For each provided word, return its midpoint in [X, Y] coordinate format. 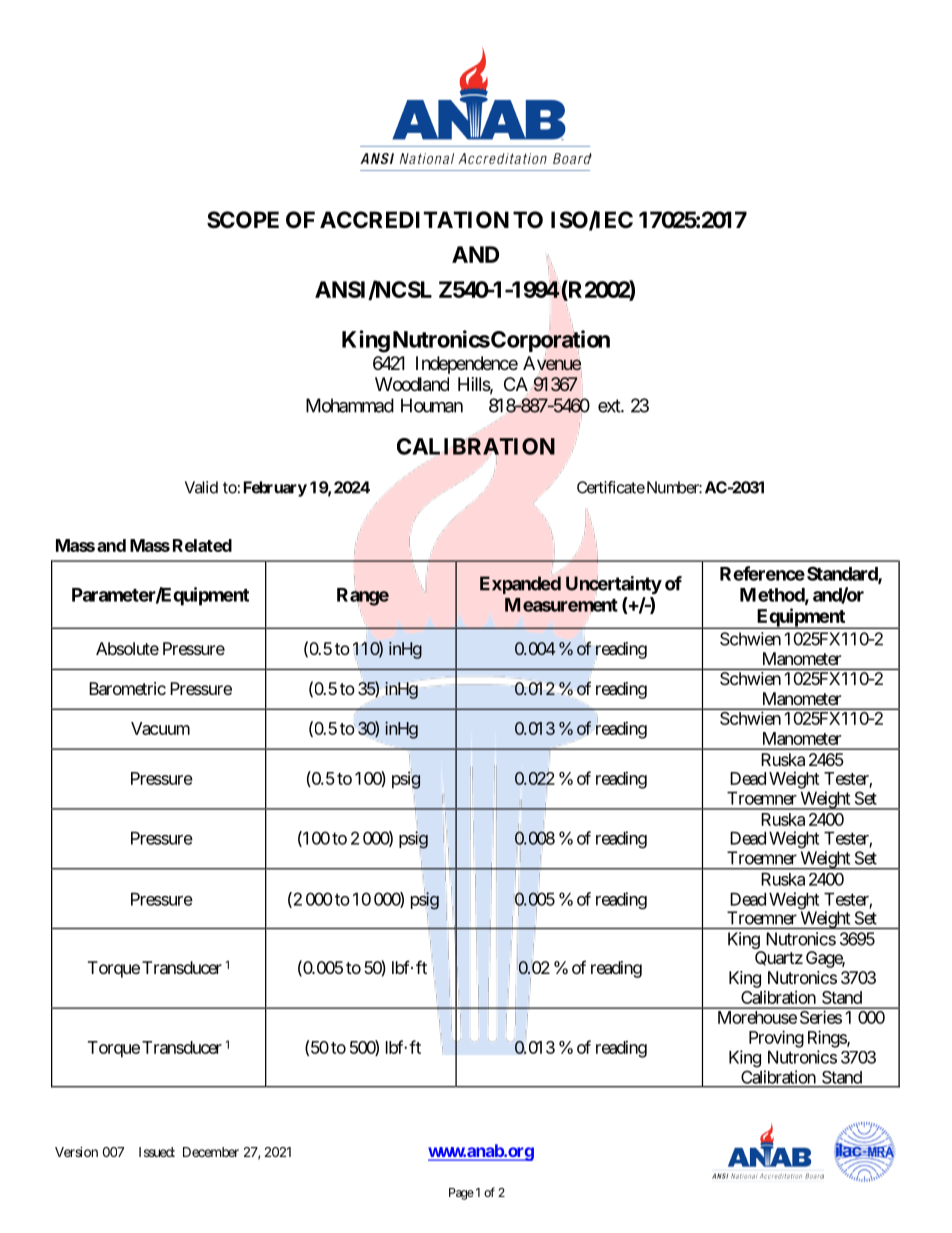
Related [202, 545]
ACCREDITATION [414, 219]
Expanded [520, 585]
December [211, 1152]
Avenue [552, 363]
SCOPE [243, 219]
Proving [776, 1039]
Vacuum [160, 728]
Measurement [561, 605]
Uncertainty [614, 584]
